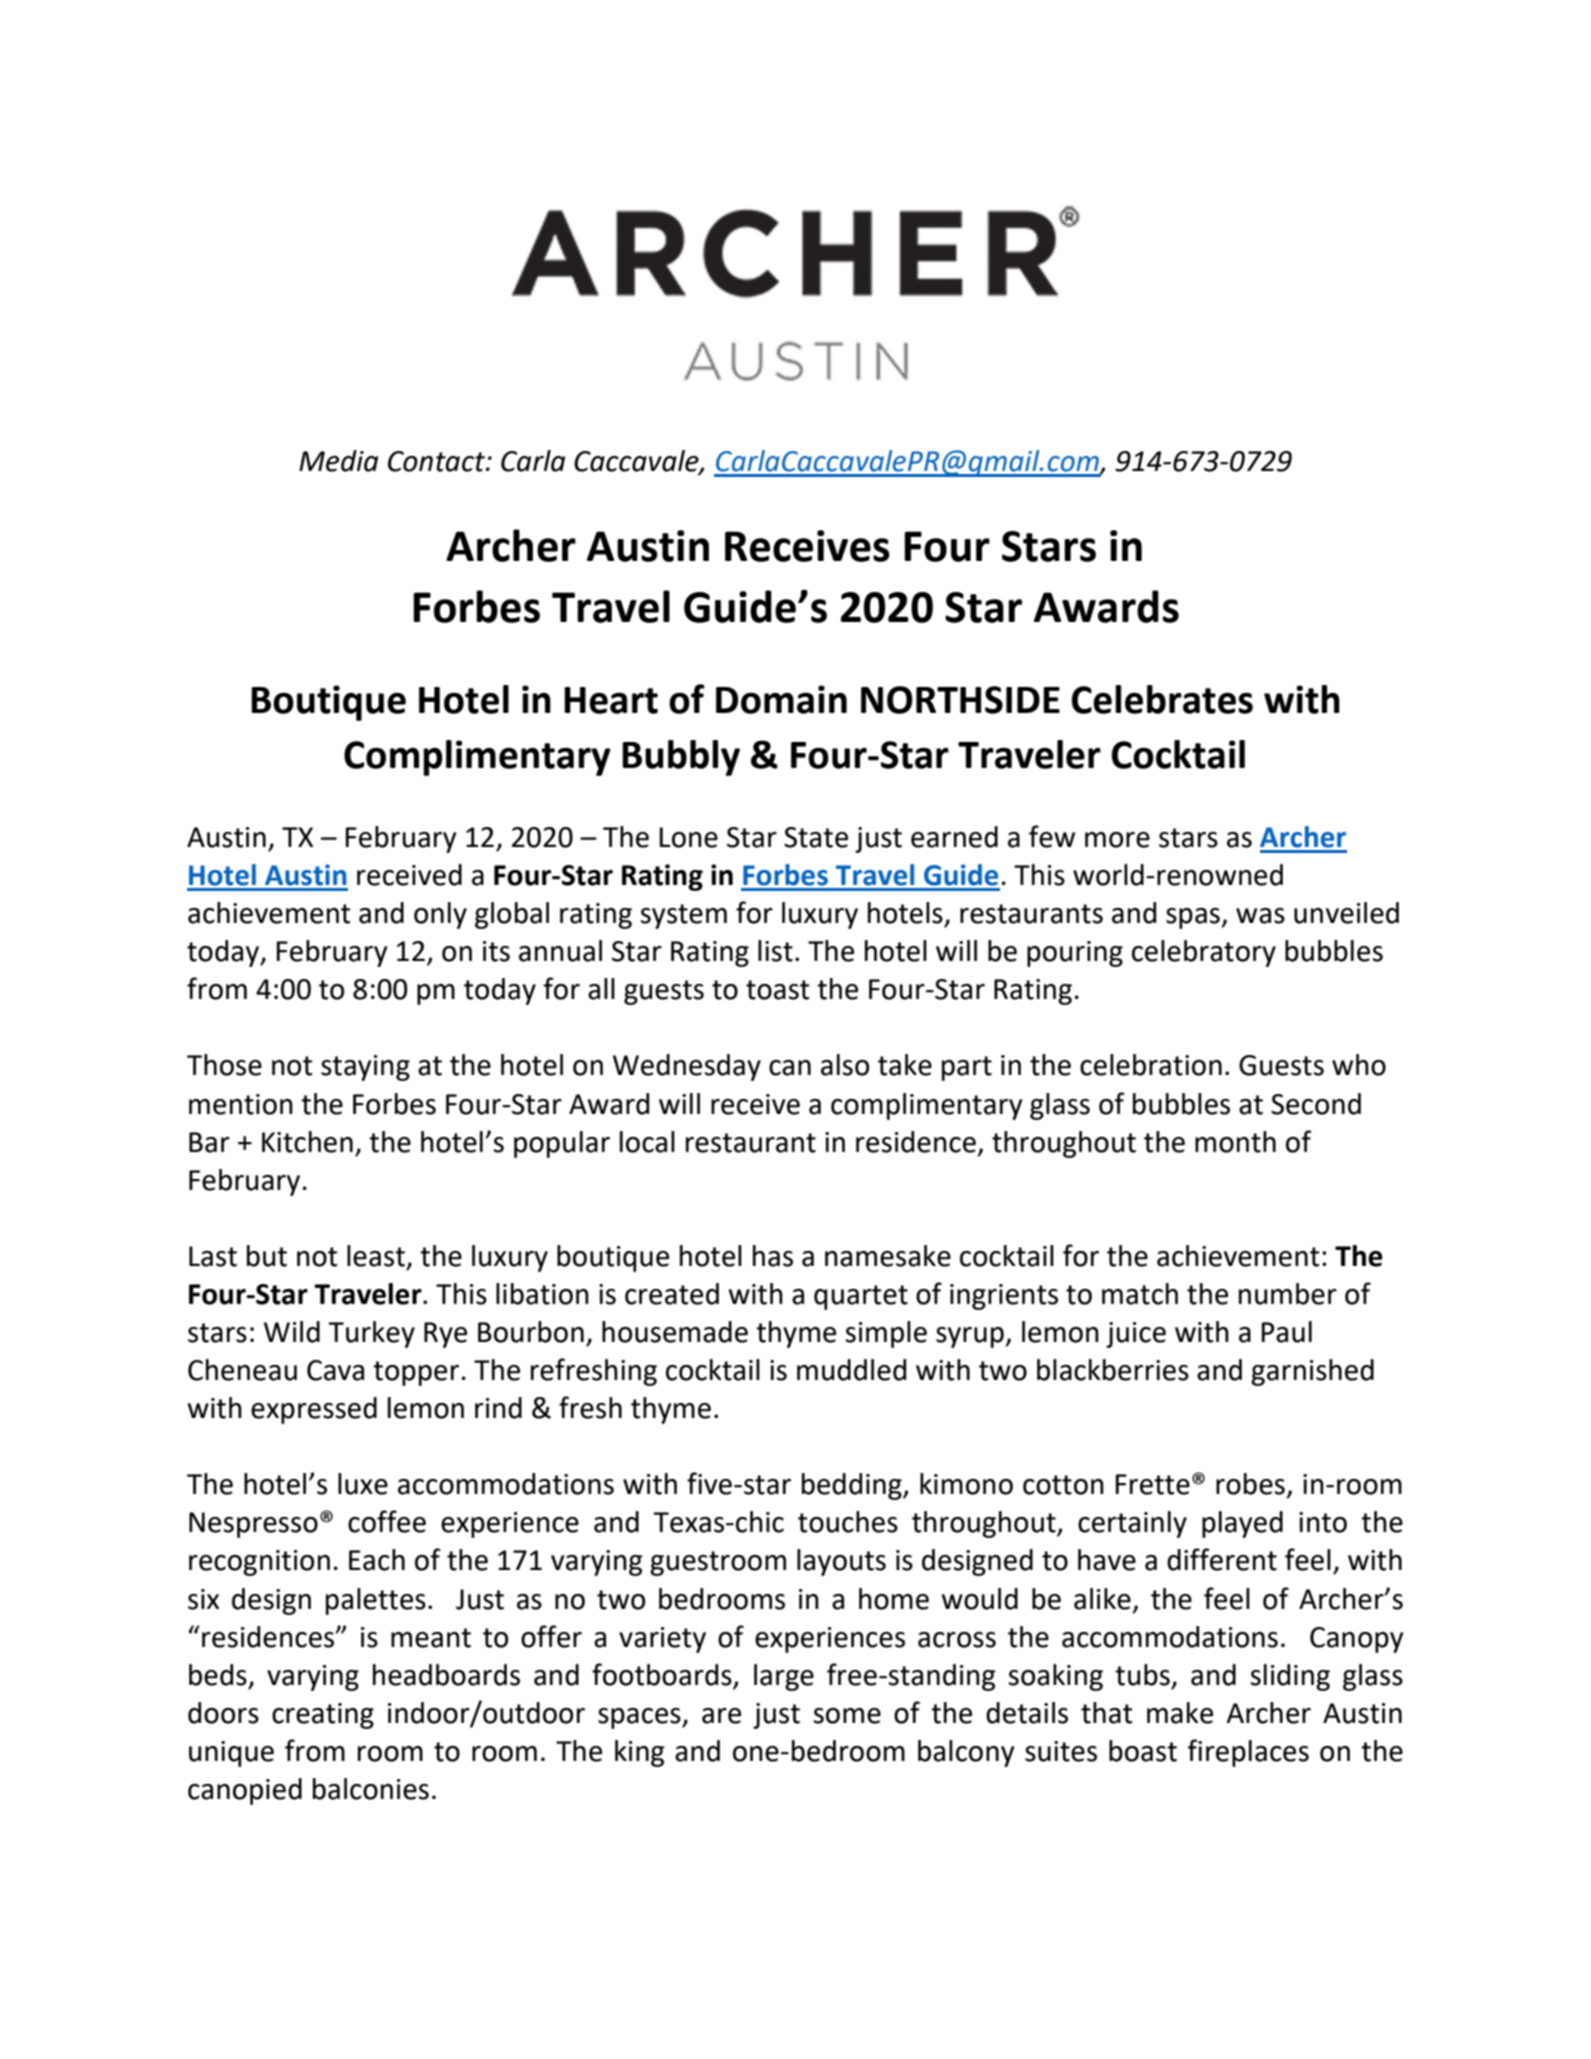 The width and height of the screenshot is (1591, 2059). Describe the element at coordinates (1117, 840) in the screenshot. I see `more` at that location.
